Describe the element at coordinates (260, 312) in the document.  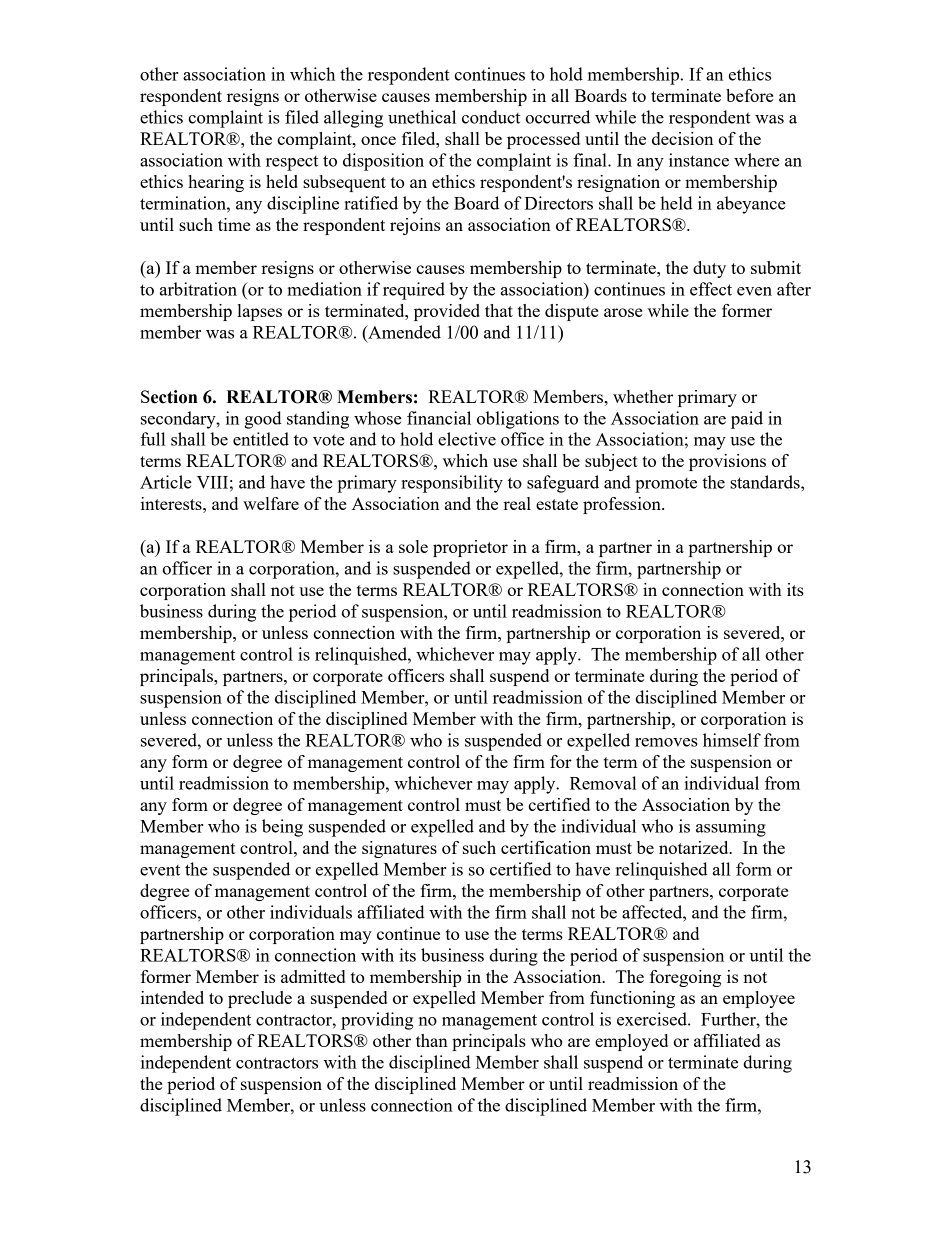
I see `lapses` at that location.
